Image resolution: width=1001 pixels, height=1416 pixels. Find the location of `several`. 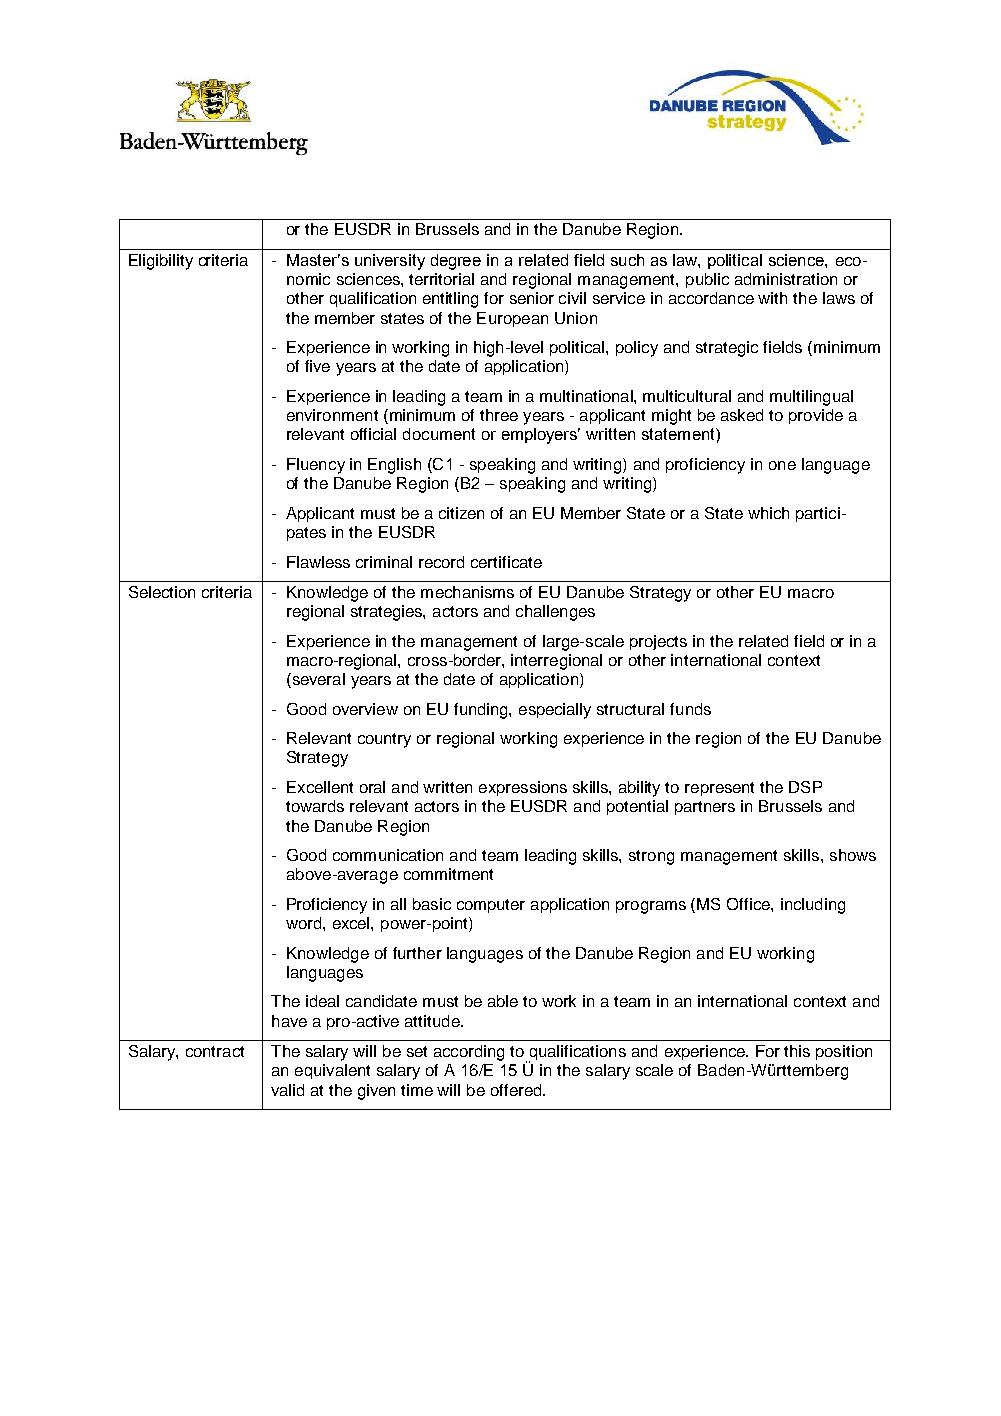

several is located at coordinates (317, 680).
